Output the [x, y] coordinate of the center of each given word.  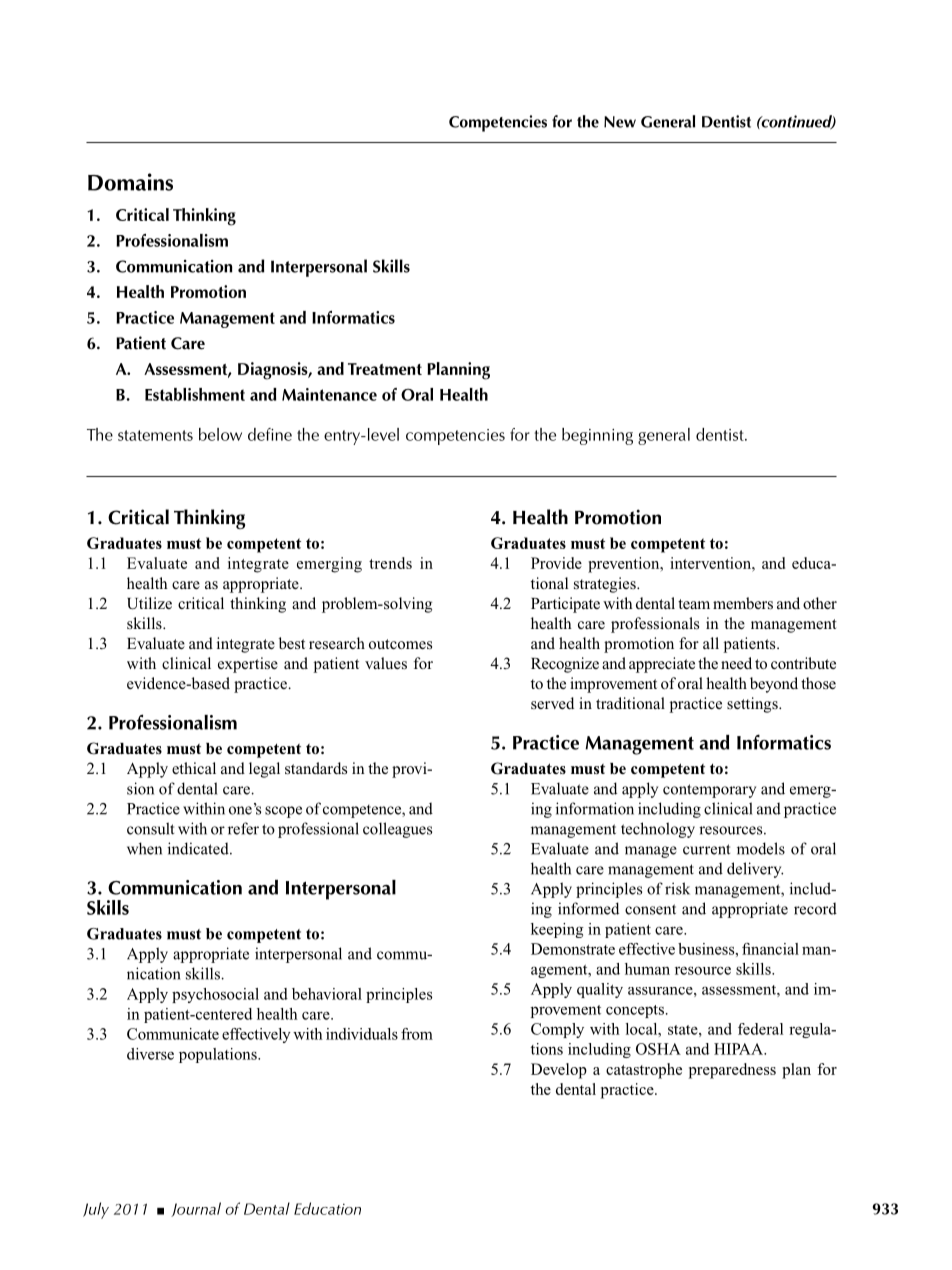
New [620, 122]
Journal [196, 1209]
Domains [130, 182]
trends [390, 563]
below [220, 434]
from [417, 1034]
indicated [199, 848]
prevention [625, 565]
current [706, 849]
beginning [597, 436]
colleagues [397, 830]
